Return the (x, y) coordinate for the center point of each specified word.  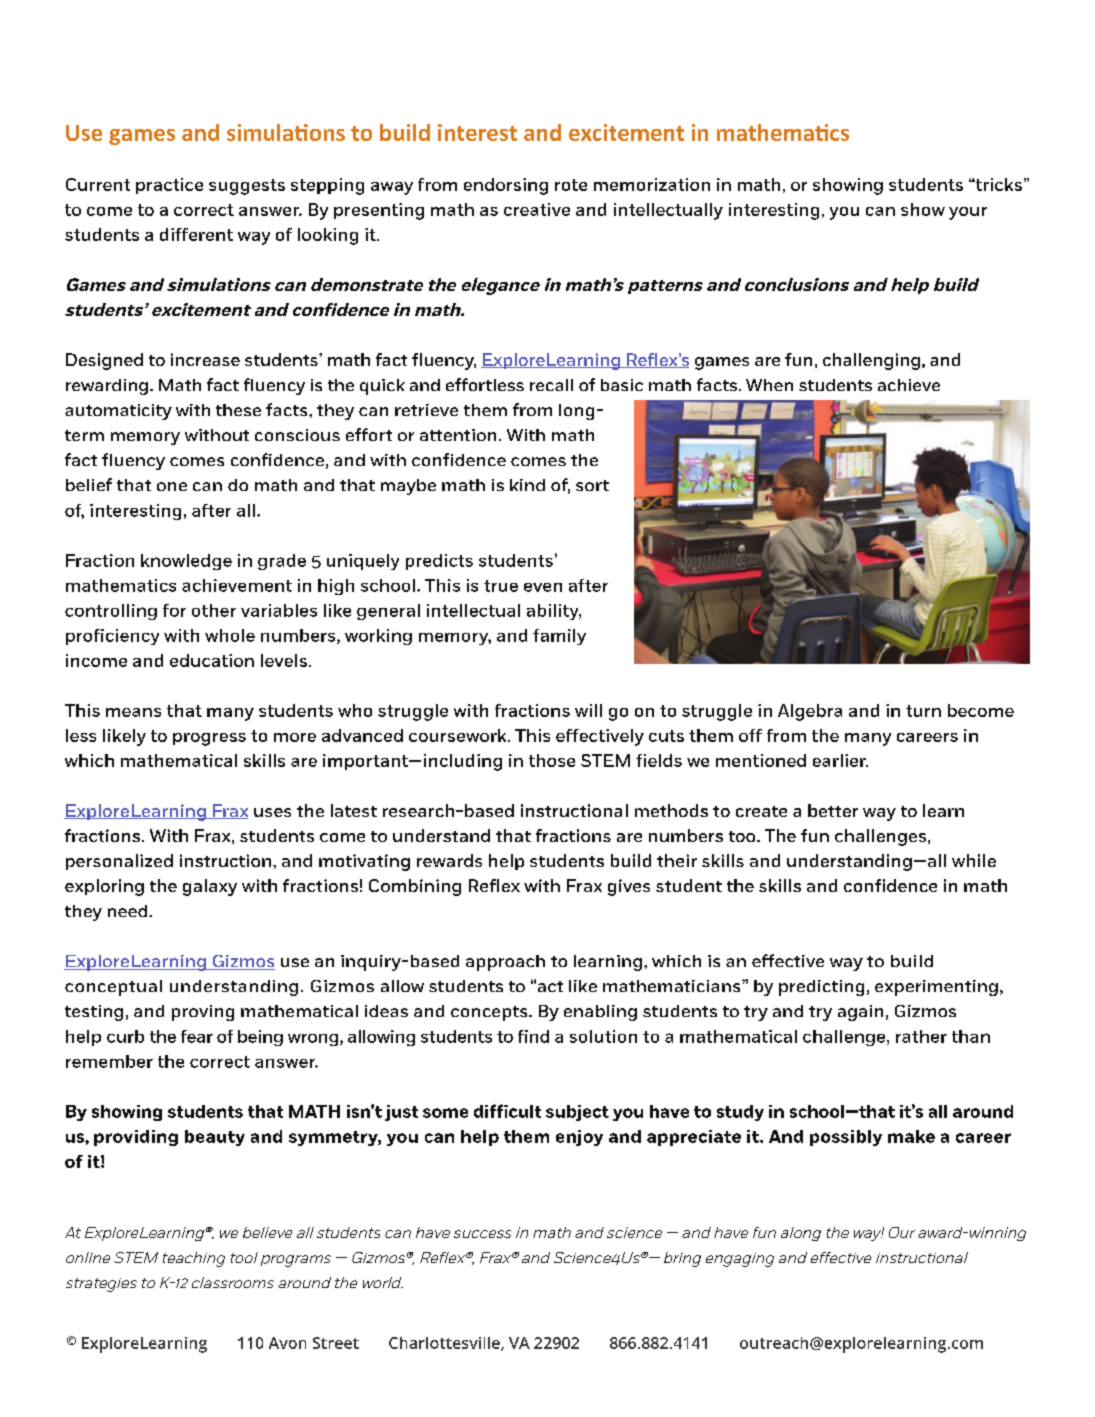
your (968, 213)
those (552, 760)
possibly (846, 1138)
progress (209, 739)
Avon (287, 1343)
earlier (840, 760)
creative (537, 209)
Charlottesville (445, 1344)
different (196, 234)
